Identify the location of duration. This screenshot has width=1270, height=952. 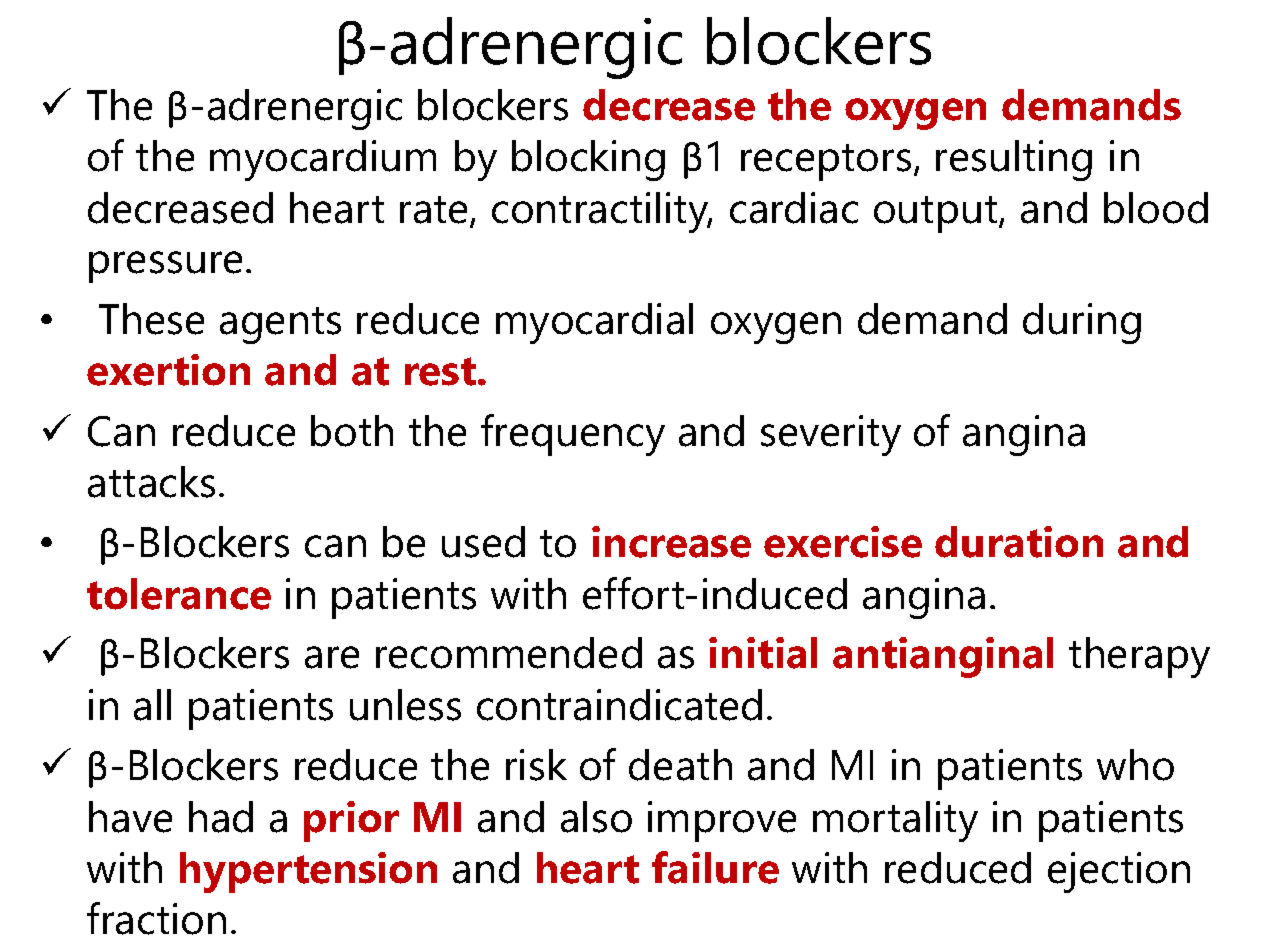
(1019, 542).
